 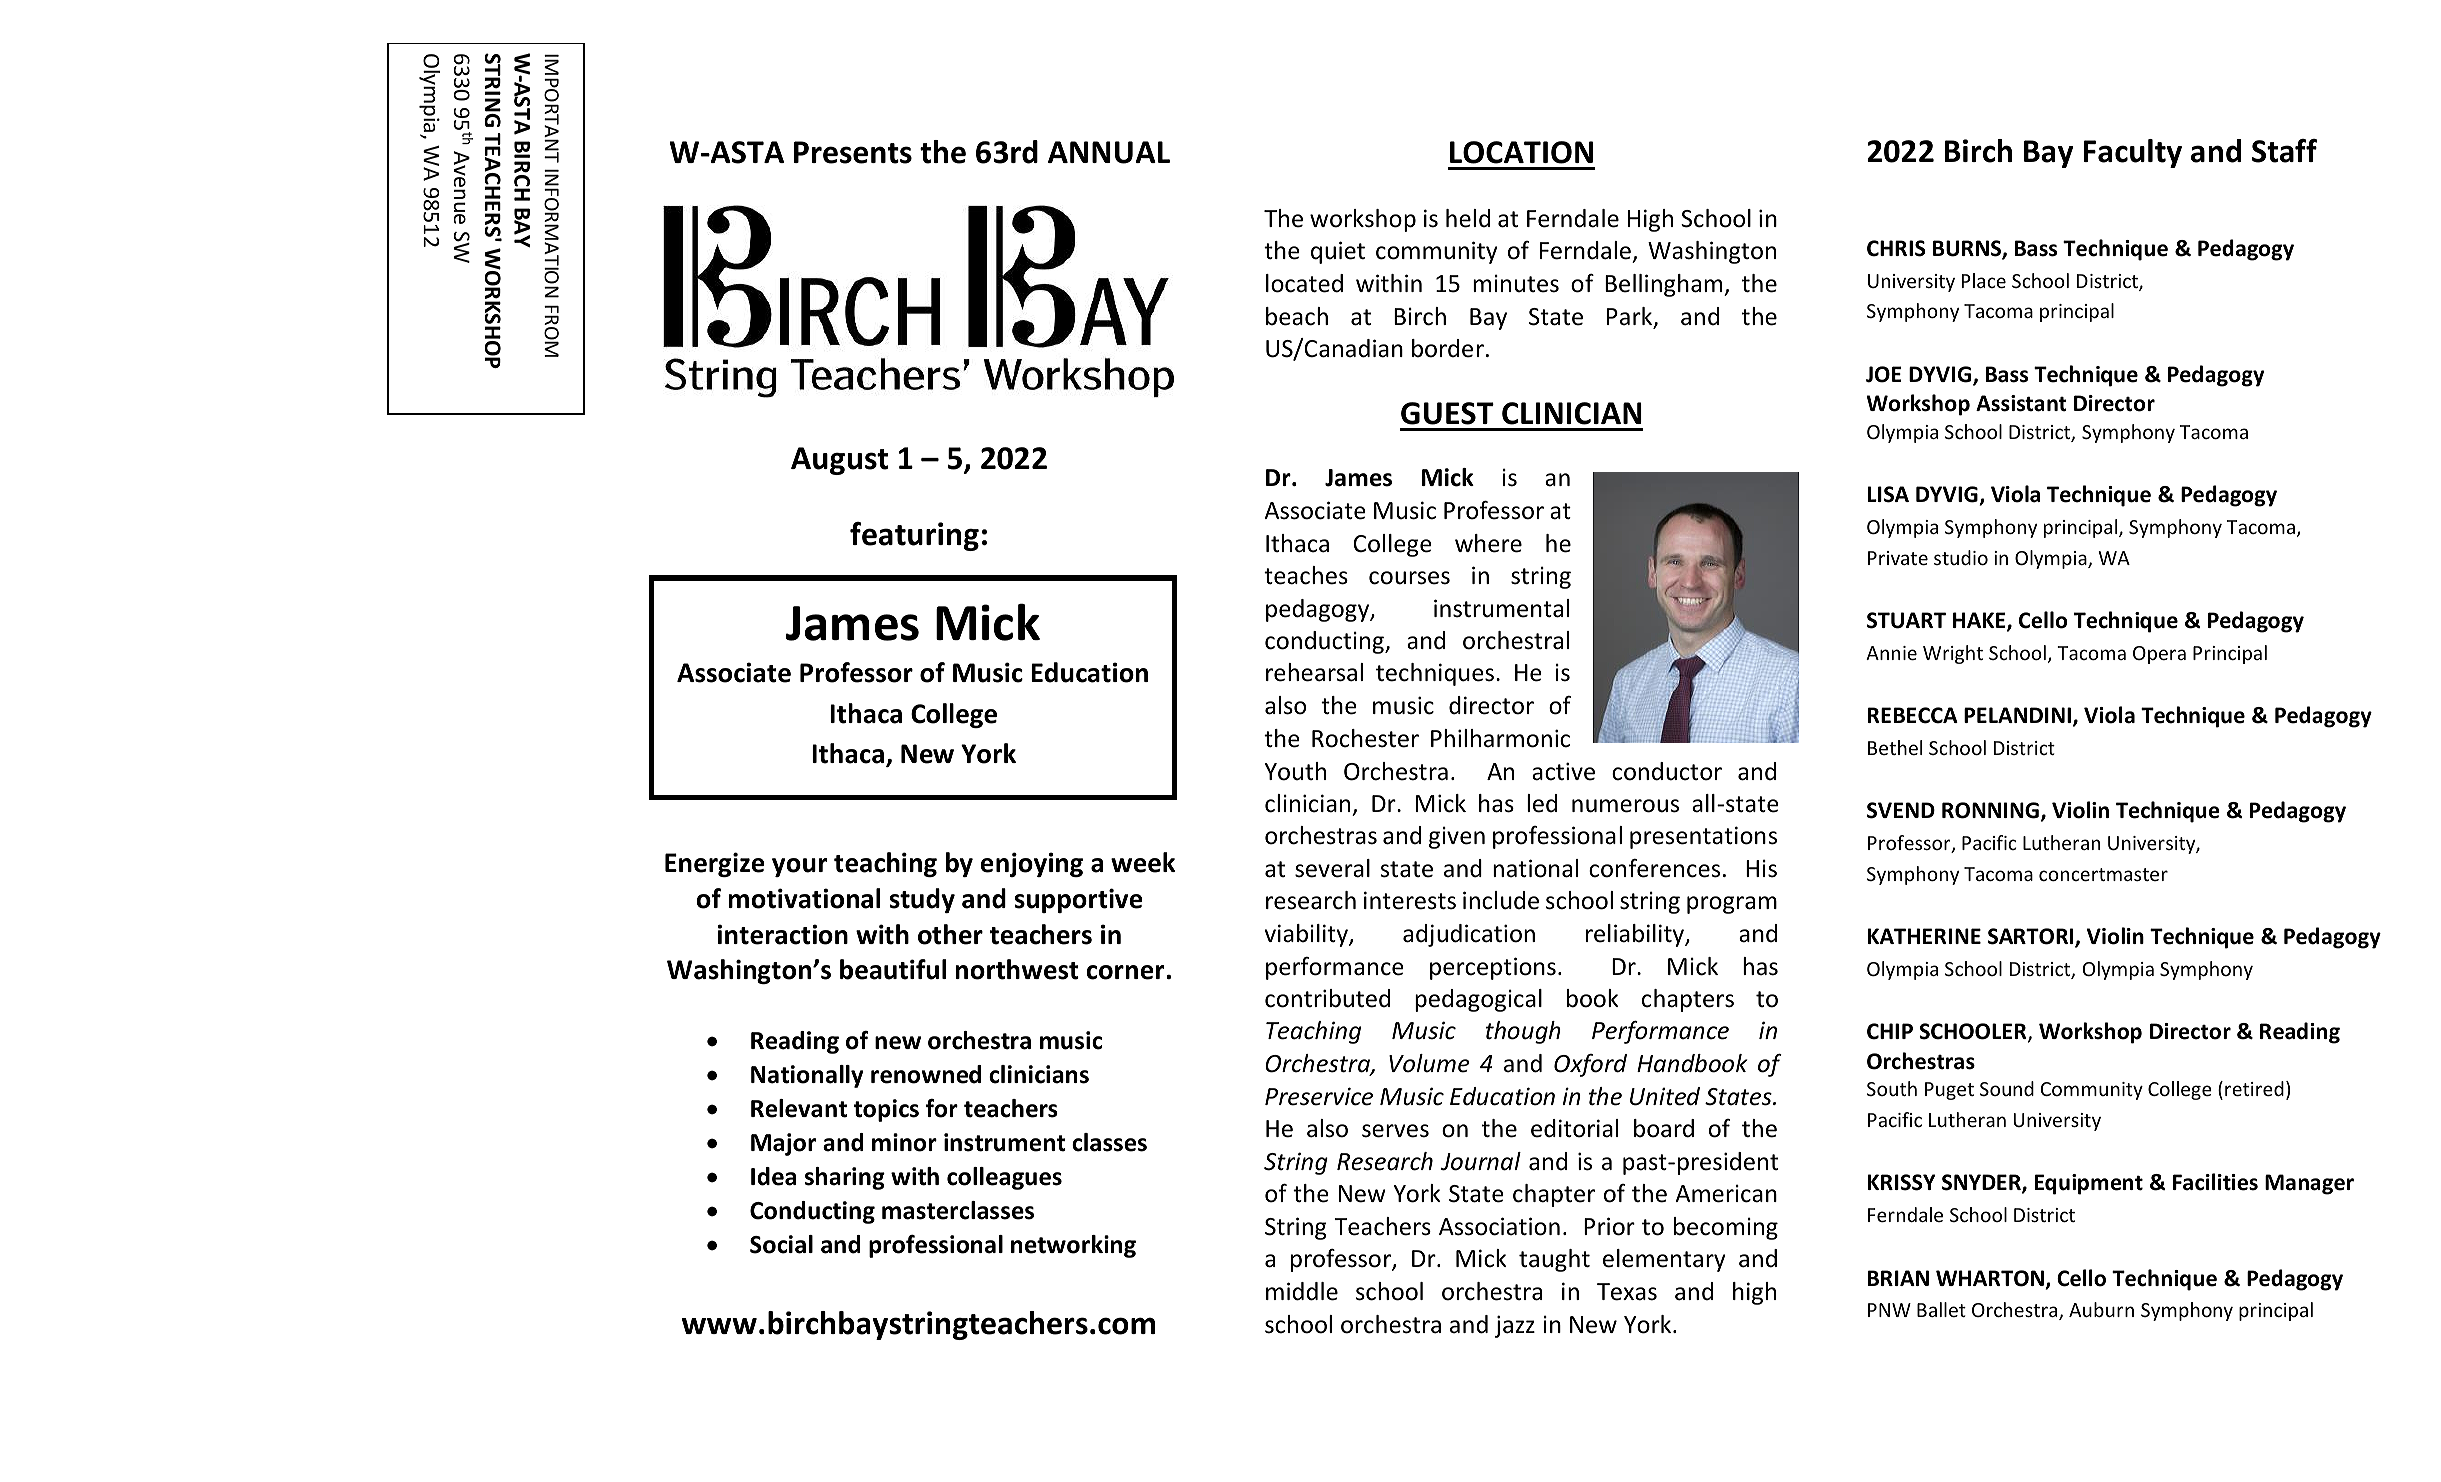 I want to click on KATHERINE, so click(x=1924, y=936).
